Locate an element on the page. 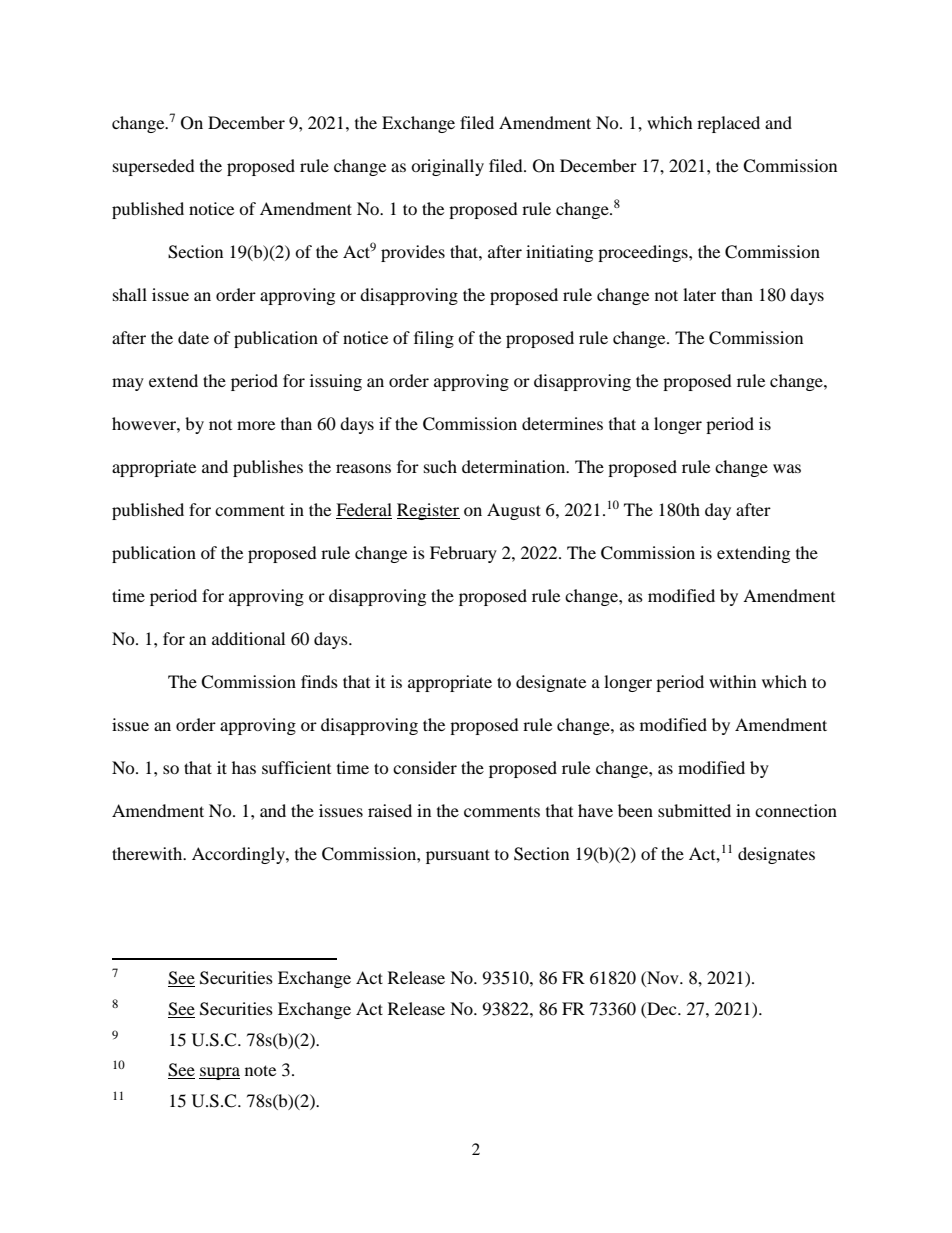  more is located at coordinates (256, 425).
